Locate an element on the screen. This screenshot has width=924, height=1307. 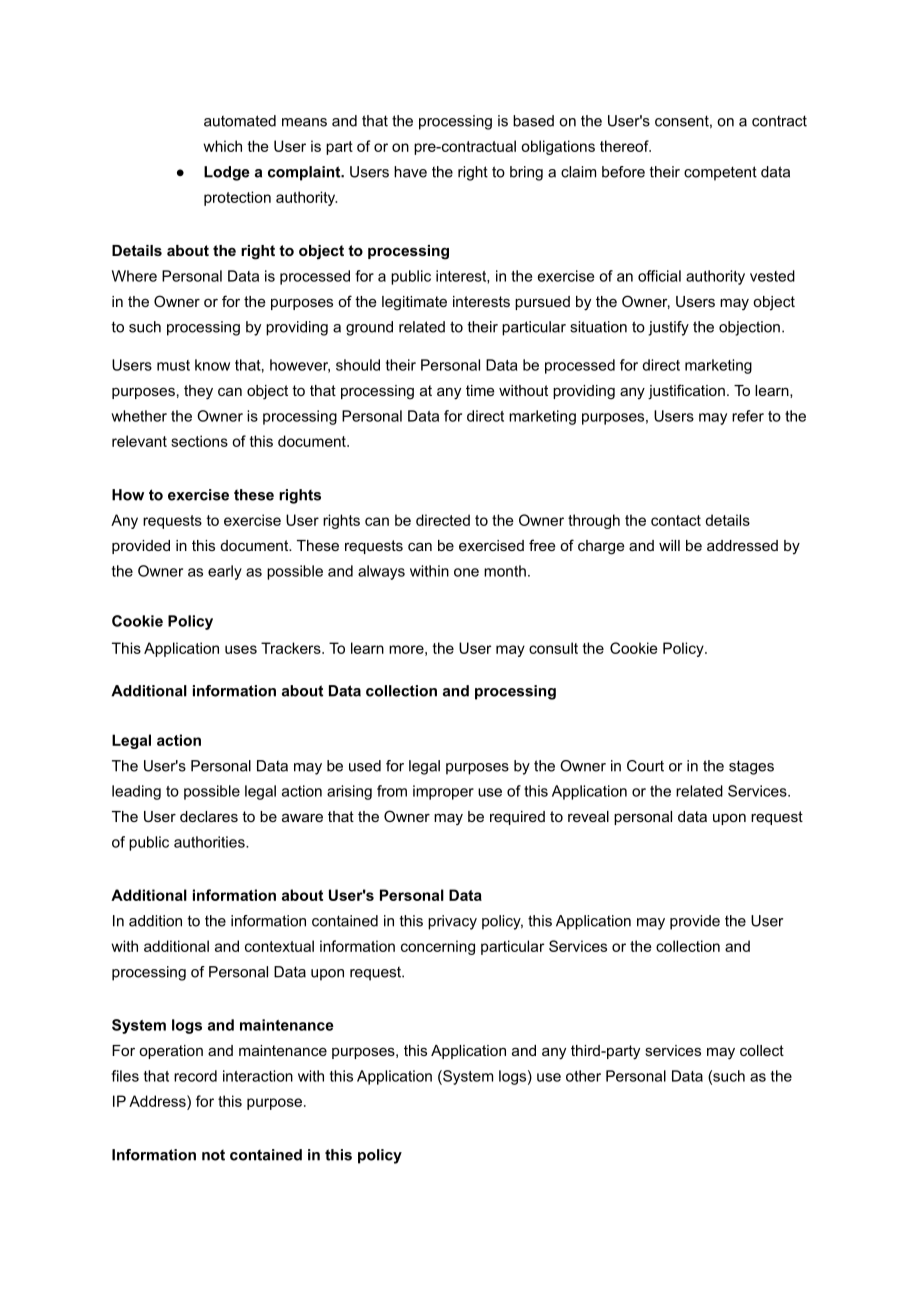
competent is located at coordinates (720, 173).
